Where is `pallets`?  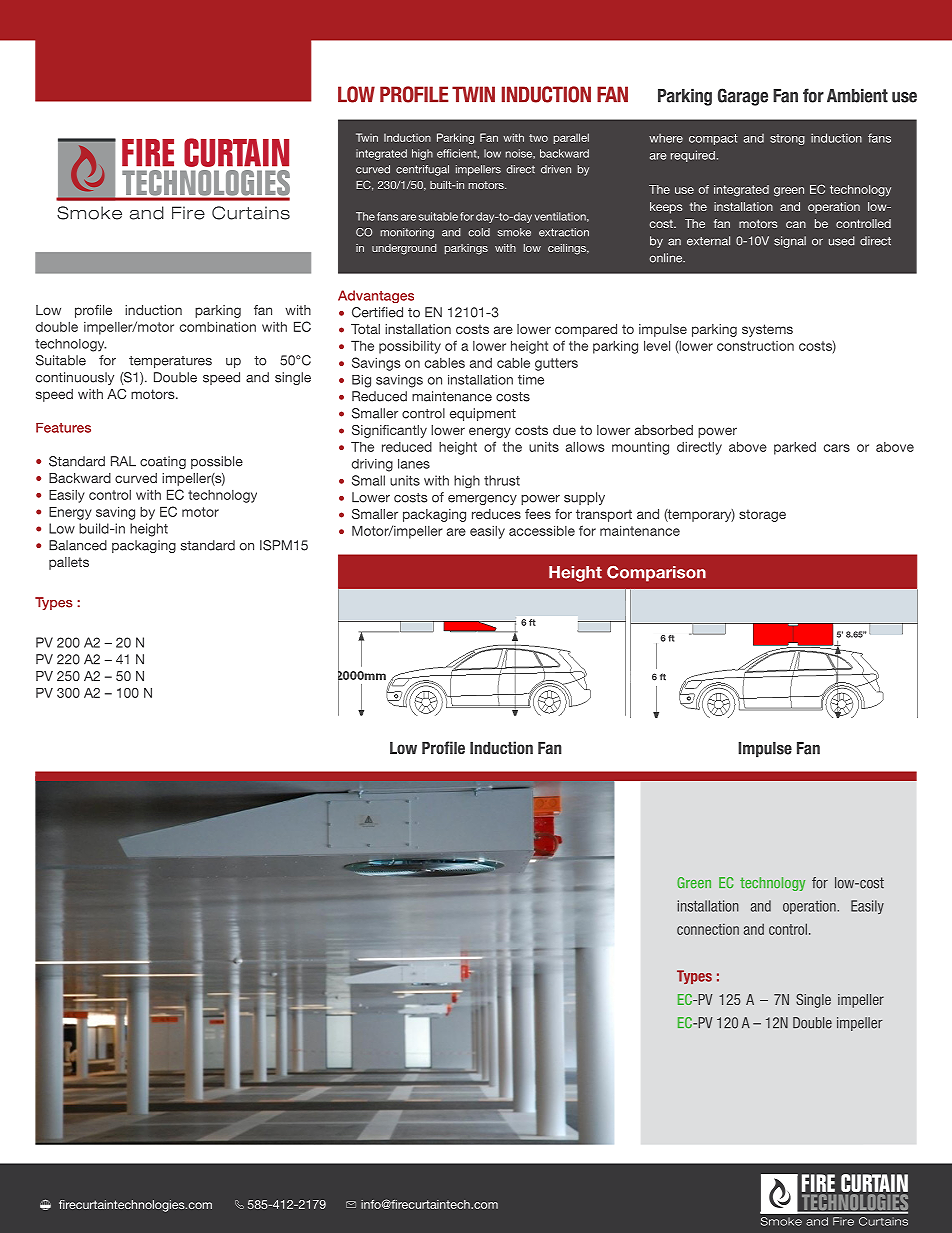
pallets is located at coordinates (69, 563).
